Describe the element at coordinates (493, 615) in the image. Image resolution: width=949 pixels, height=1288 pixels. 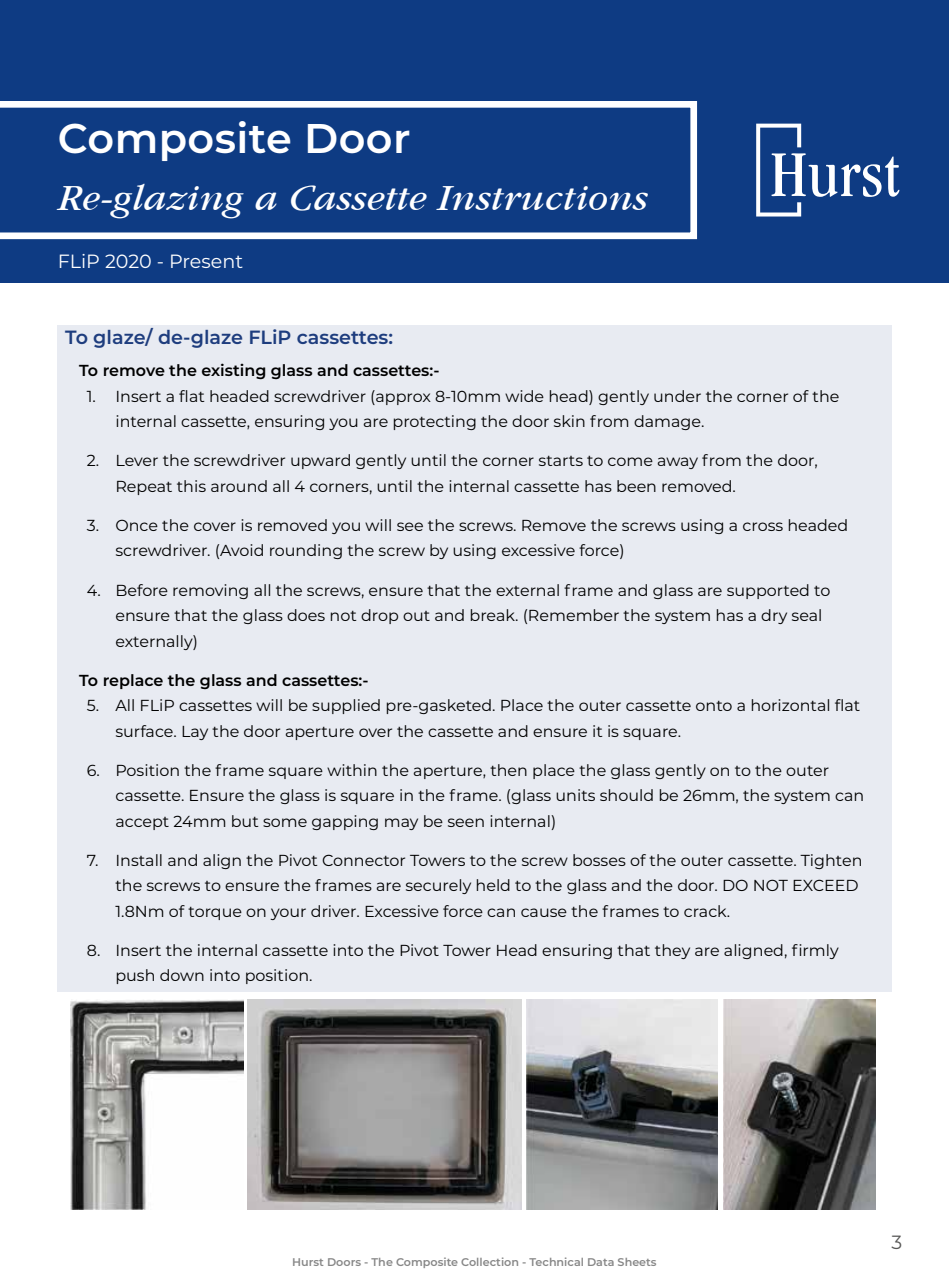
I see `break` at that location.
